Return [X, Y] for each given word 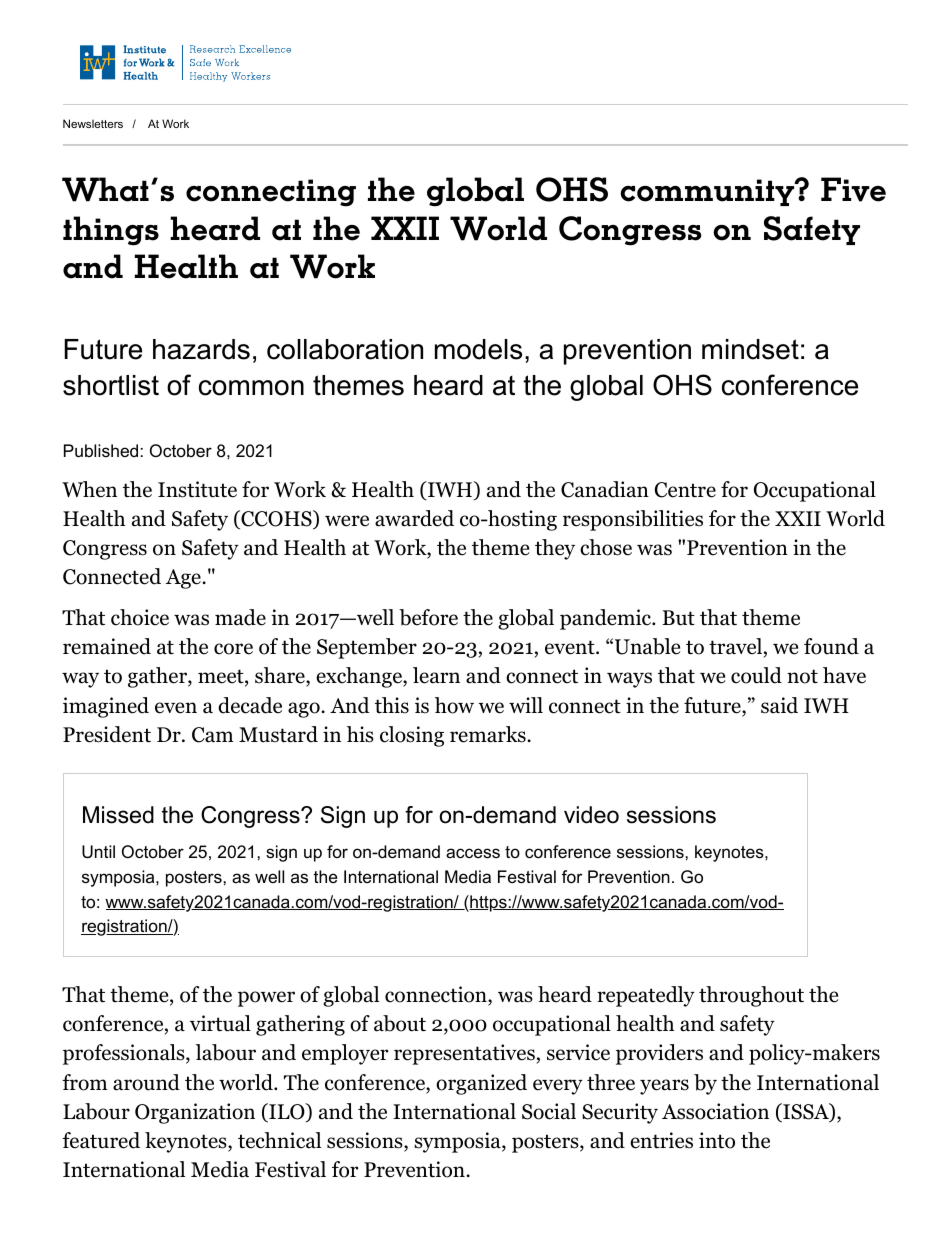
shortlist [111, 385]
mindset [750, 349]
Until [98, 852]
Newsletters [93, 123]
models [478, 349]
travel [735, 646]
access [473, 853]
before [428, 617]
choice [140, 617]
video [591, 815]
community [708, 192]
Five [853, 189]
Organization [195, 1113]
